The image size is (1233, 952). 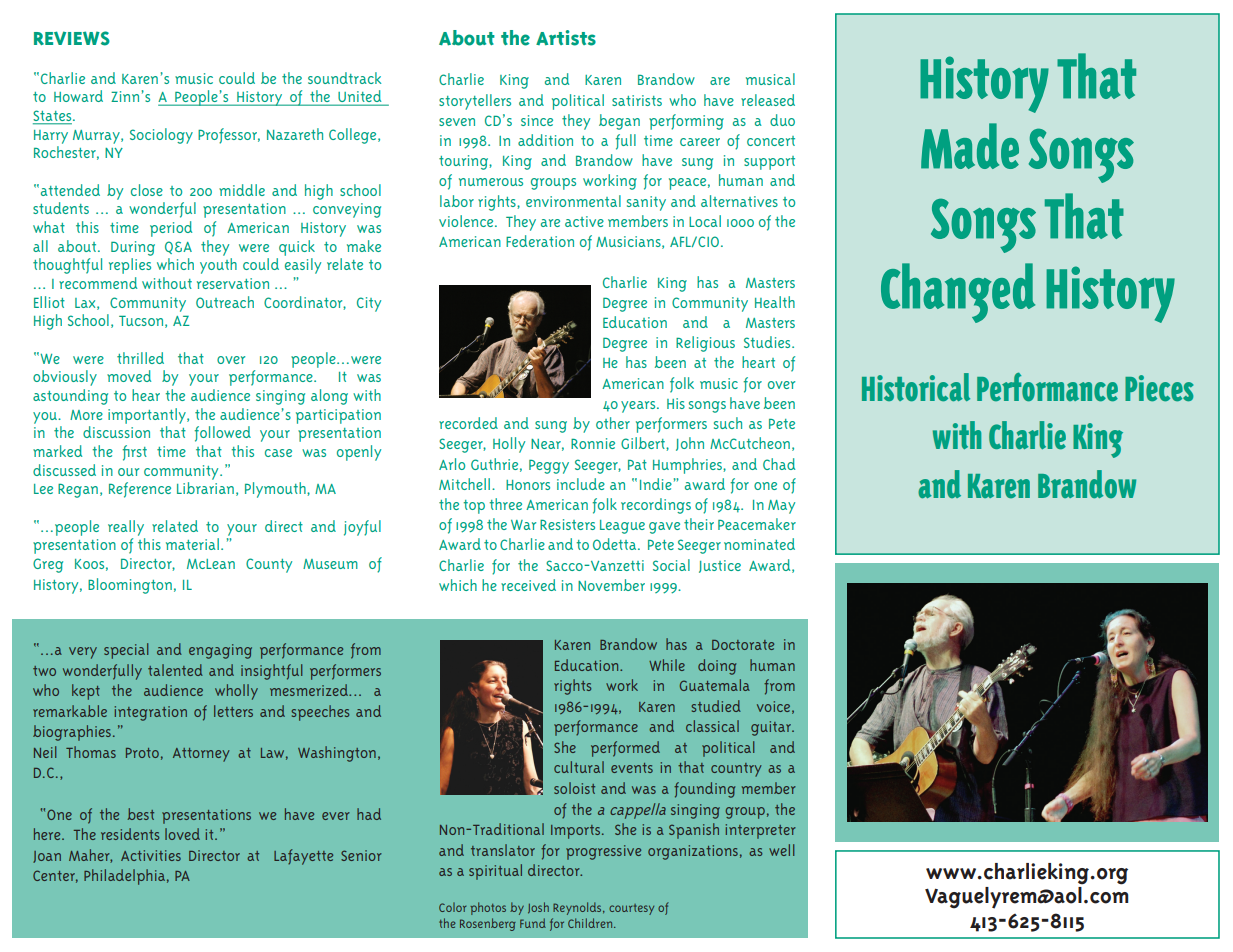 What do you see at coordinates (743, 645) in the page?
I see `Doctorate` at bounding box center [743, 645].
